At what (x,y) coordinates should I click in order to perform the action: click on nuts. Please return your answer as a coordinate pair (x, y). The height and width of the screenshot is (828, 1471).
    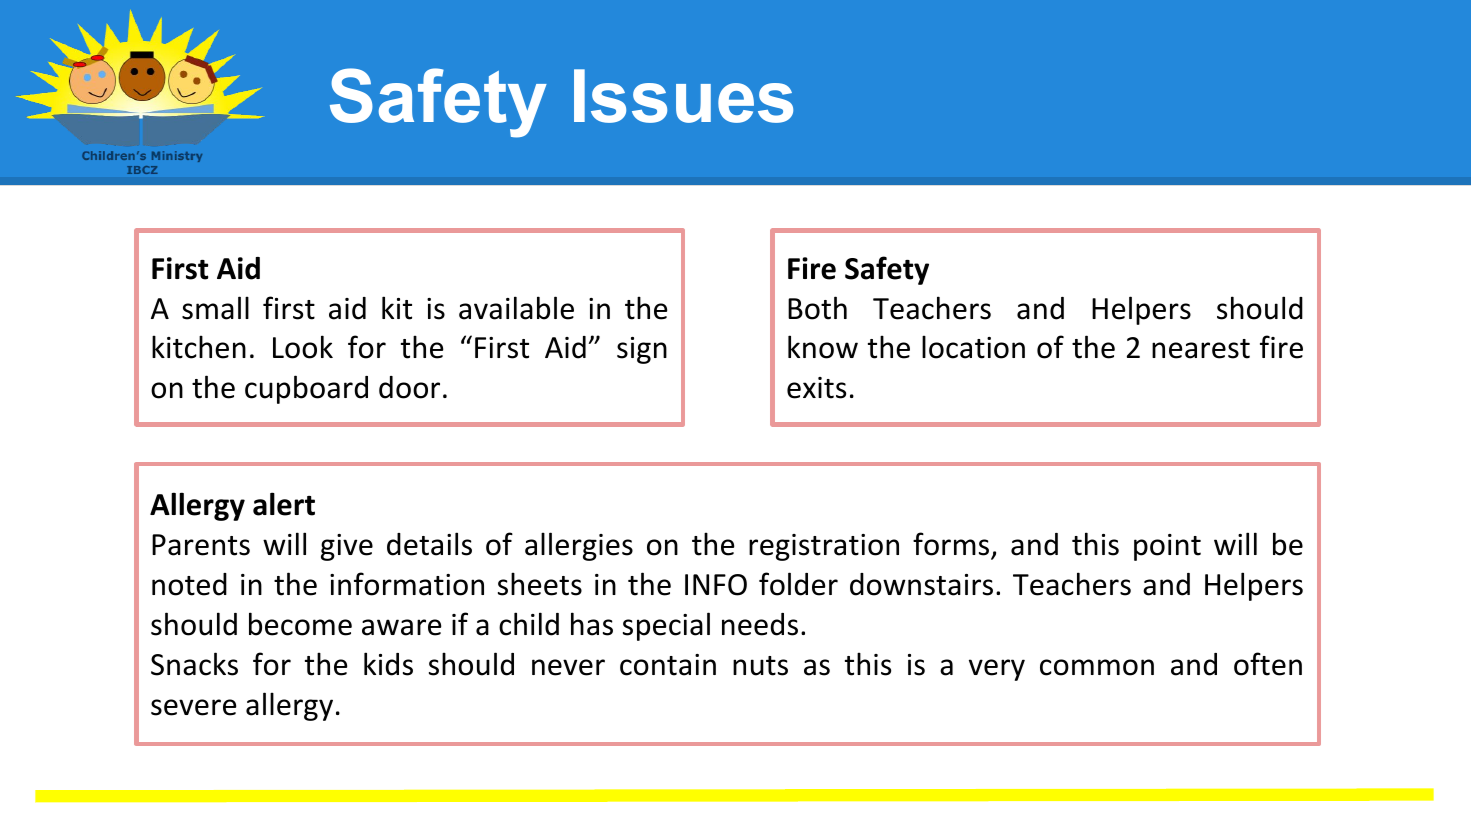
    Looking at the image, I should click on (760, 666).
